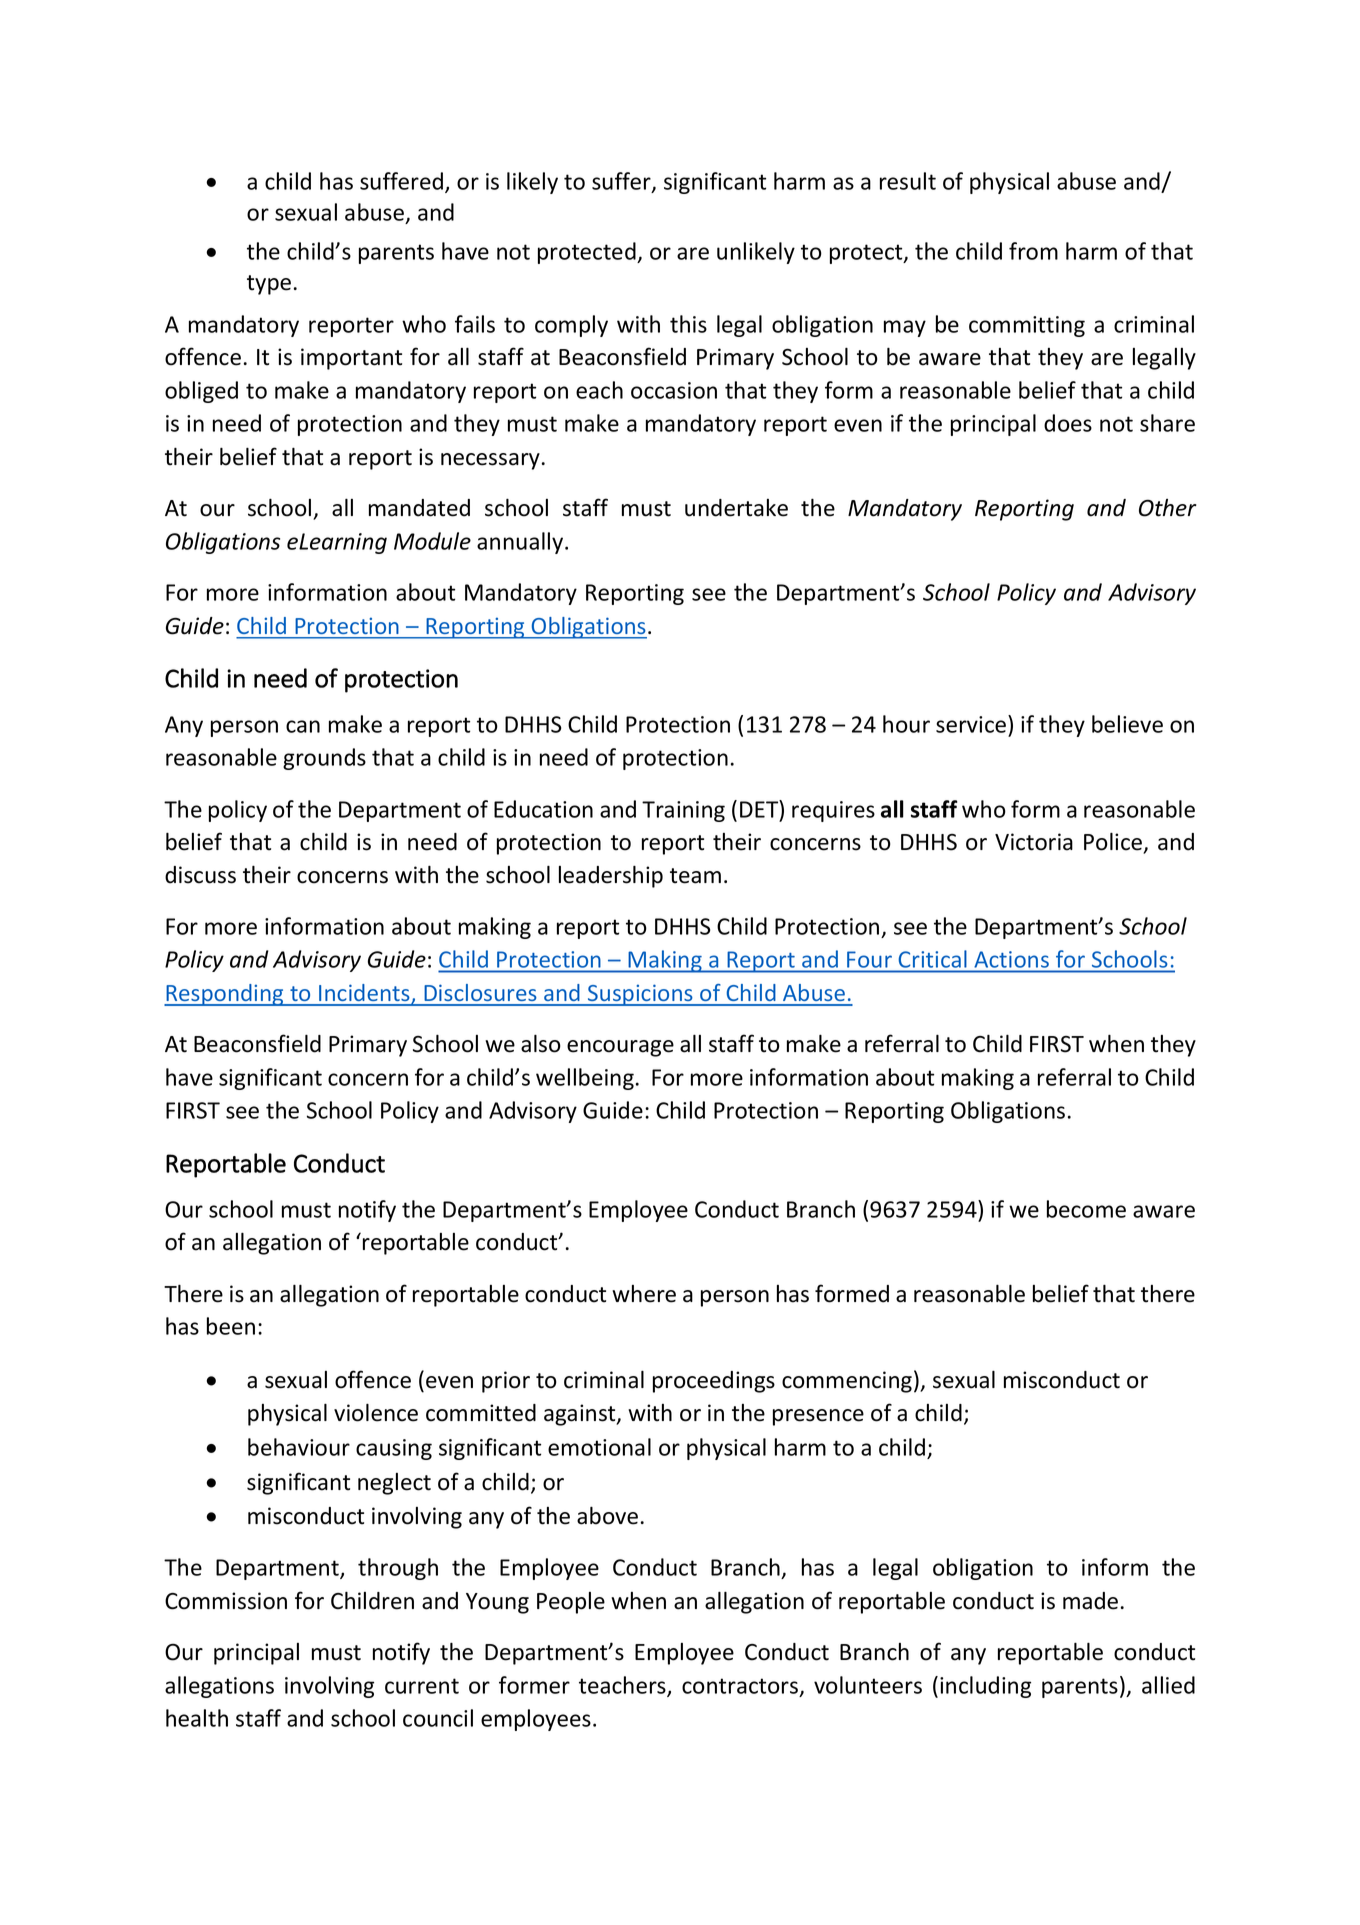  What do you see at coordinates (1012, 959) in the screenshot?
I see `Actions` at bounding box center [1012, 959].
